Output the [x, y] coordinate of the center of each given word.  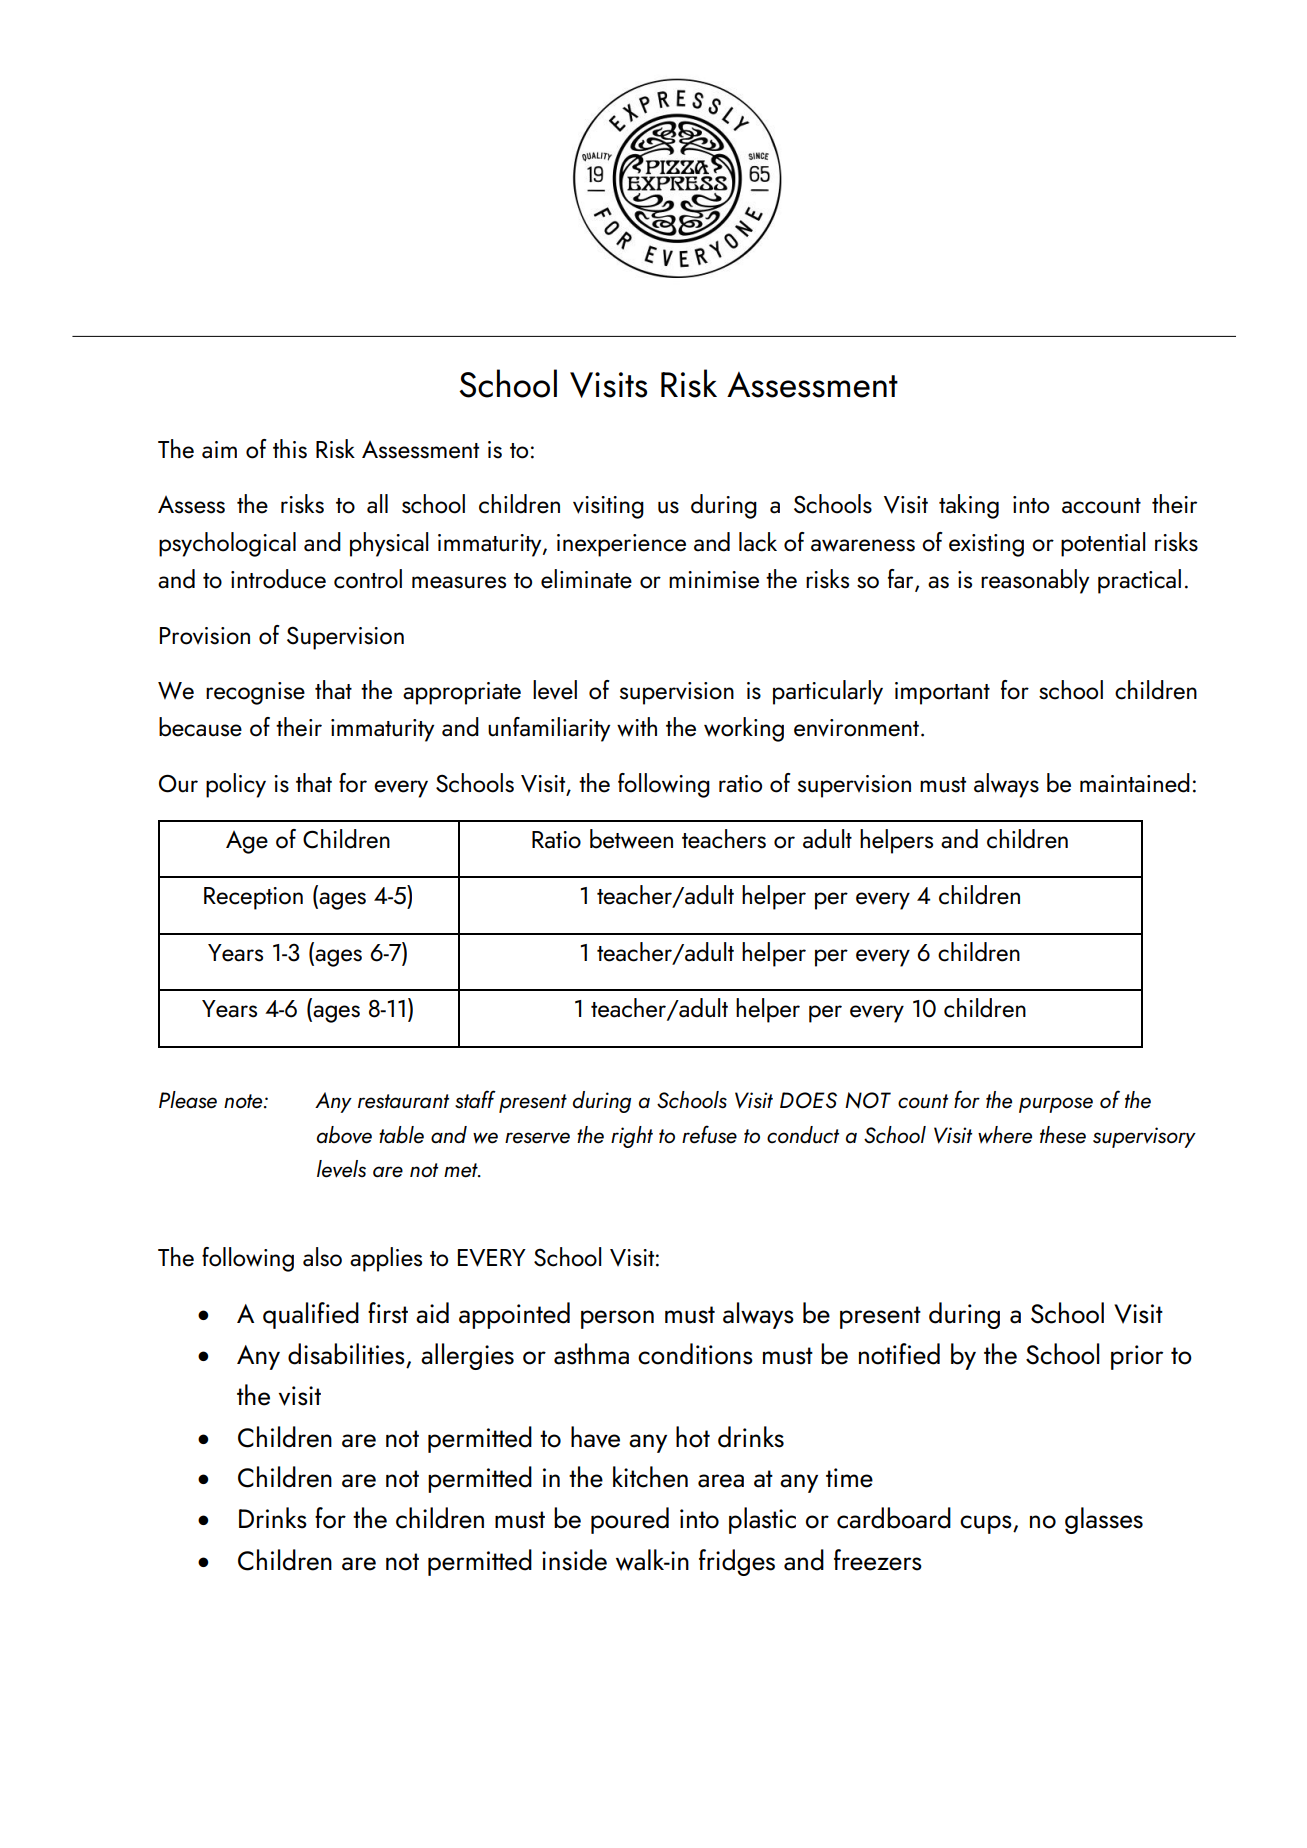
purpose [1056, 1105]
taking [969, 506]
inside [574, 1560]
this [290, 449]
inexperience [621, 545]
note [244, 1101]
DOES [808, 1100]
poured [630, 1520]
